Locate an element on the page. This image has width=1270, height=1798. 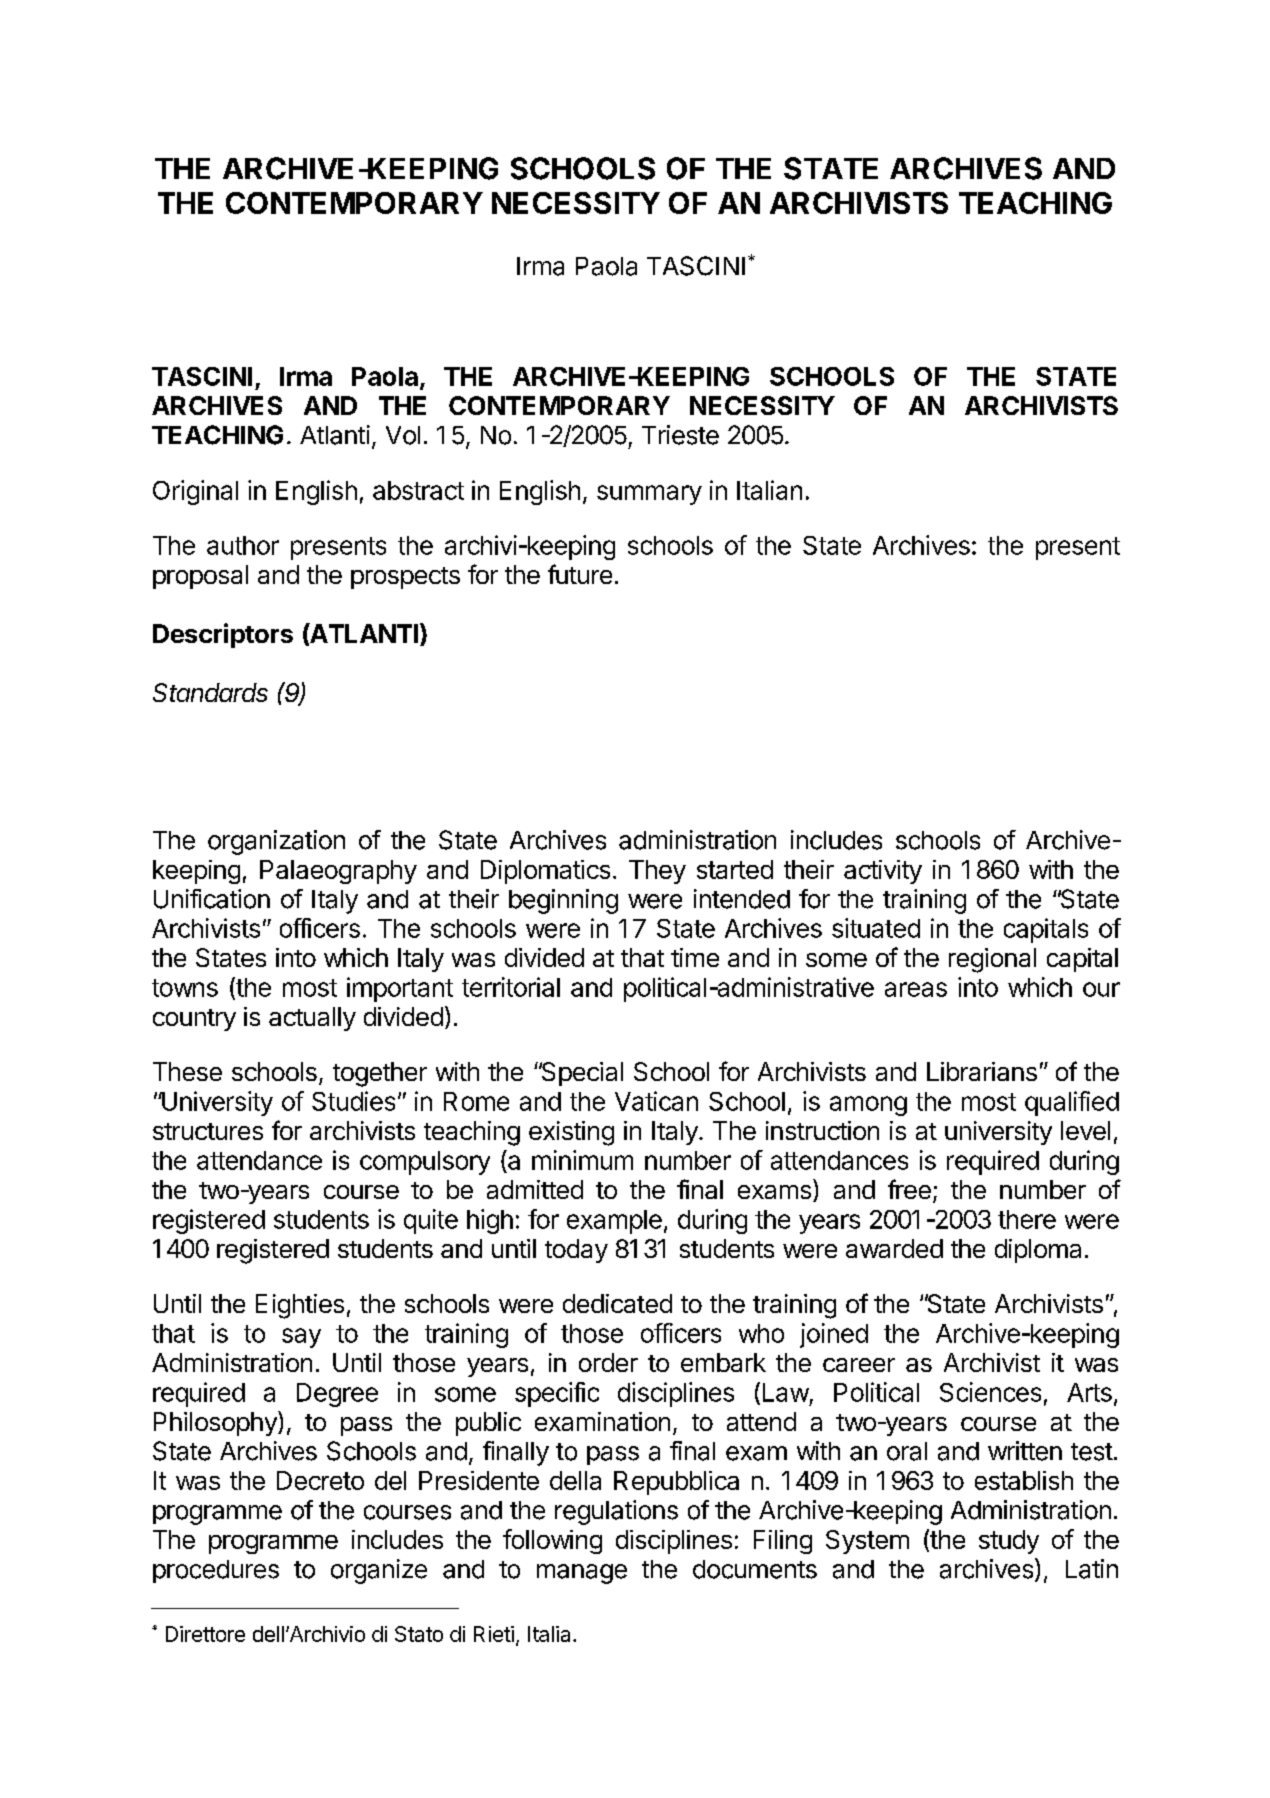
Eighties is located at coordinates (300, 1306).
